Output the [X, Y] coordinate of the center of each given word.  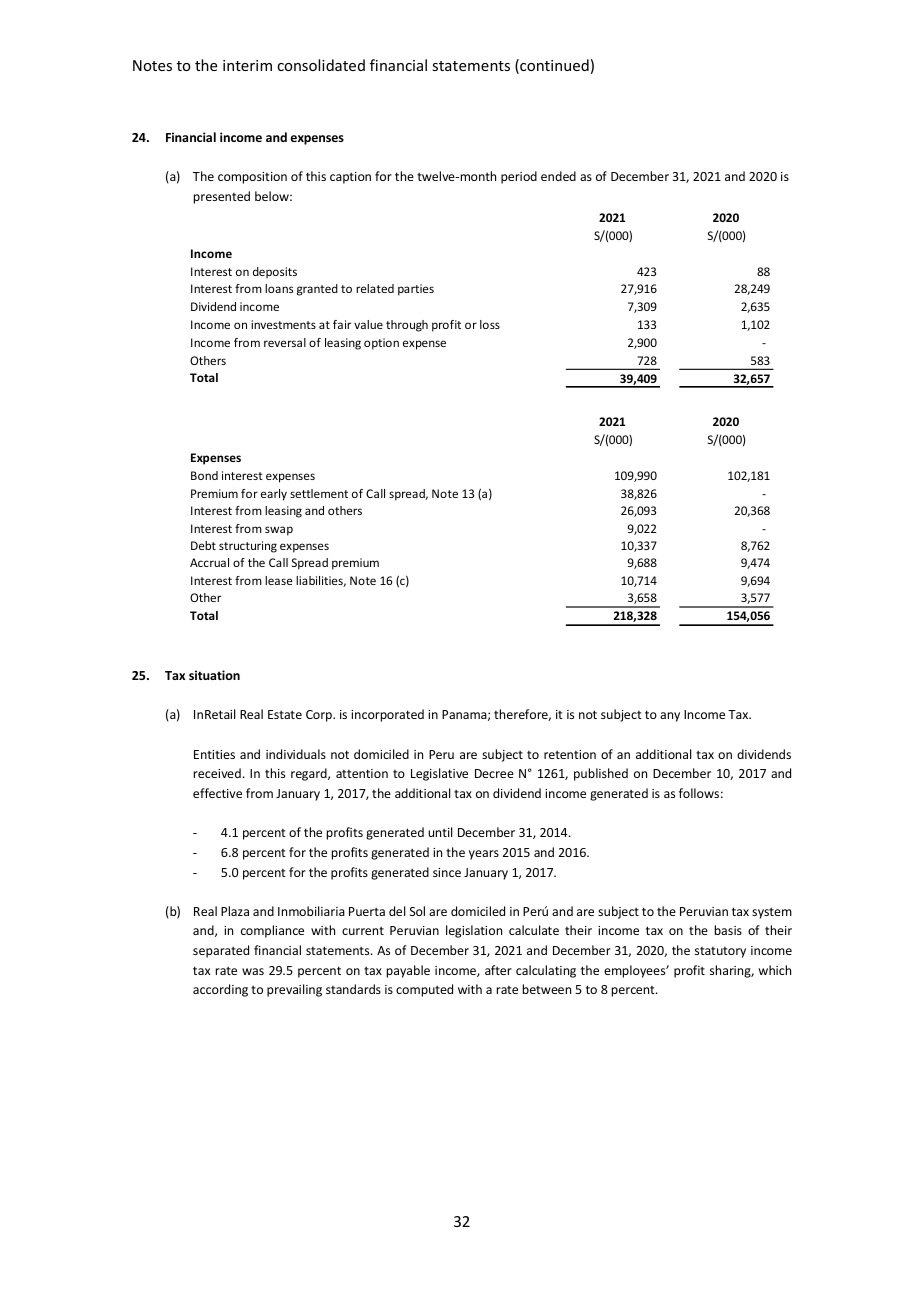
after [498, 970]
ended [558, 176]
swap [279, 531]
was [253, 971]
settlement [319, 493]
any [670, 717]
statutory [720, 952]
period [519, 177]
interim [247, 65]
